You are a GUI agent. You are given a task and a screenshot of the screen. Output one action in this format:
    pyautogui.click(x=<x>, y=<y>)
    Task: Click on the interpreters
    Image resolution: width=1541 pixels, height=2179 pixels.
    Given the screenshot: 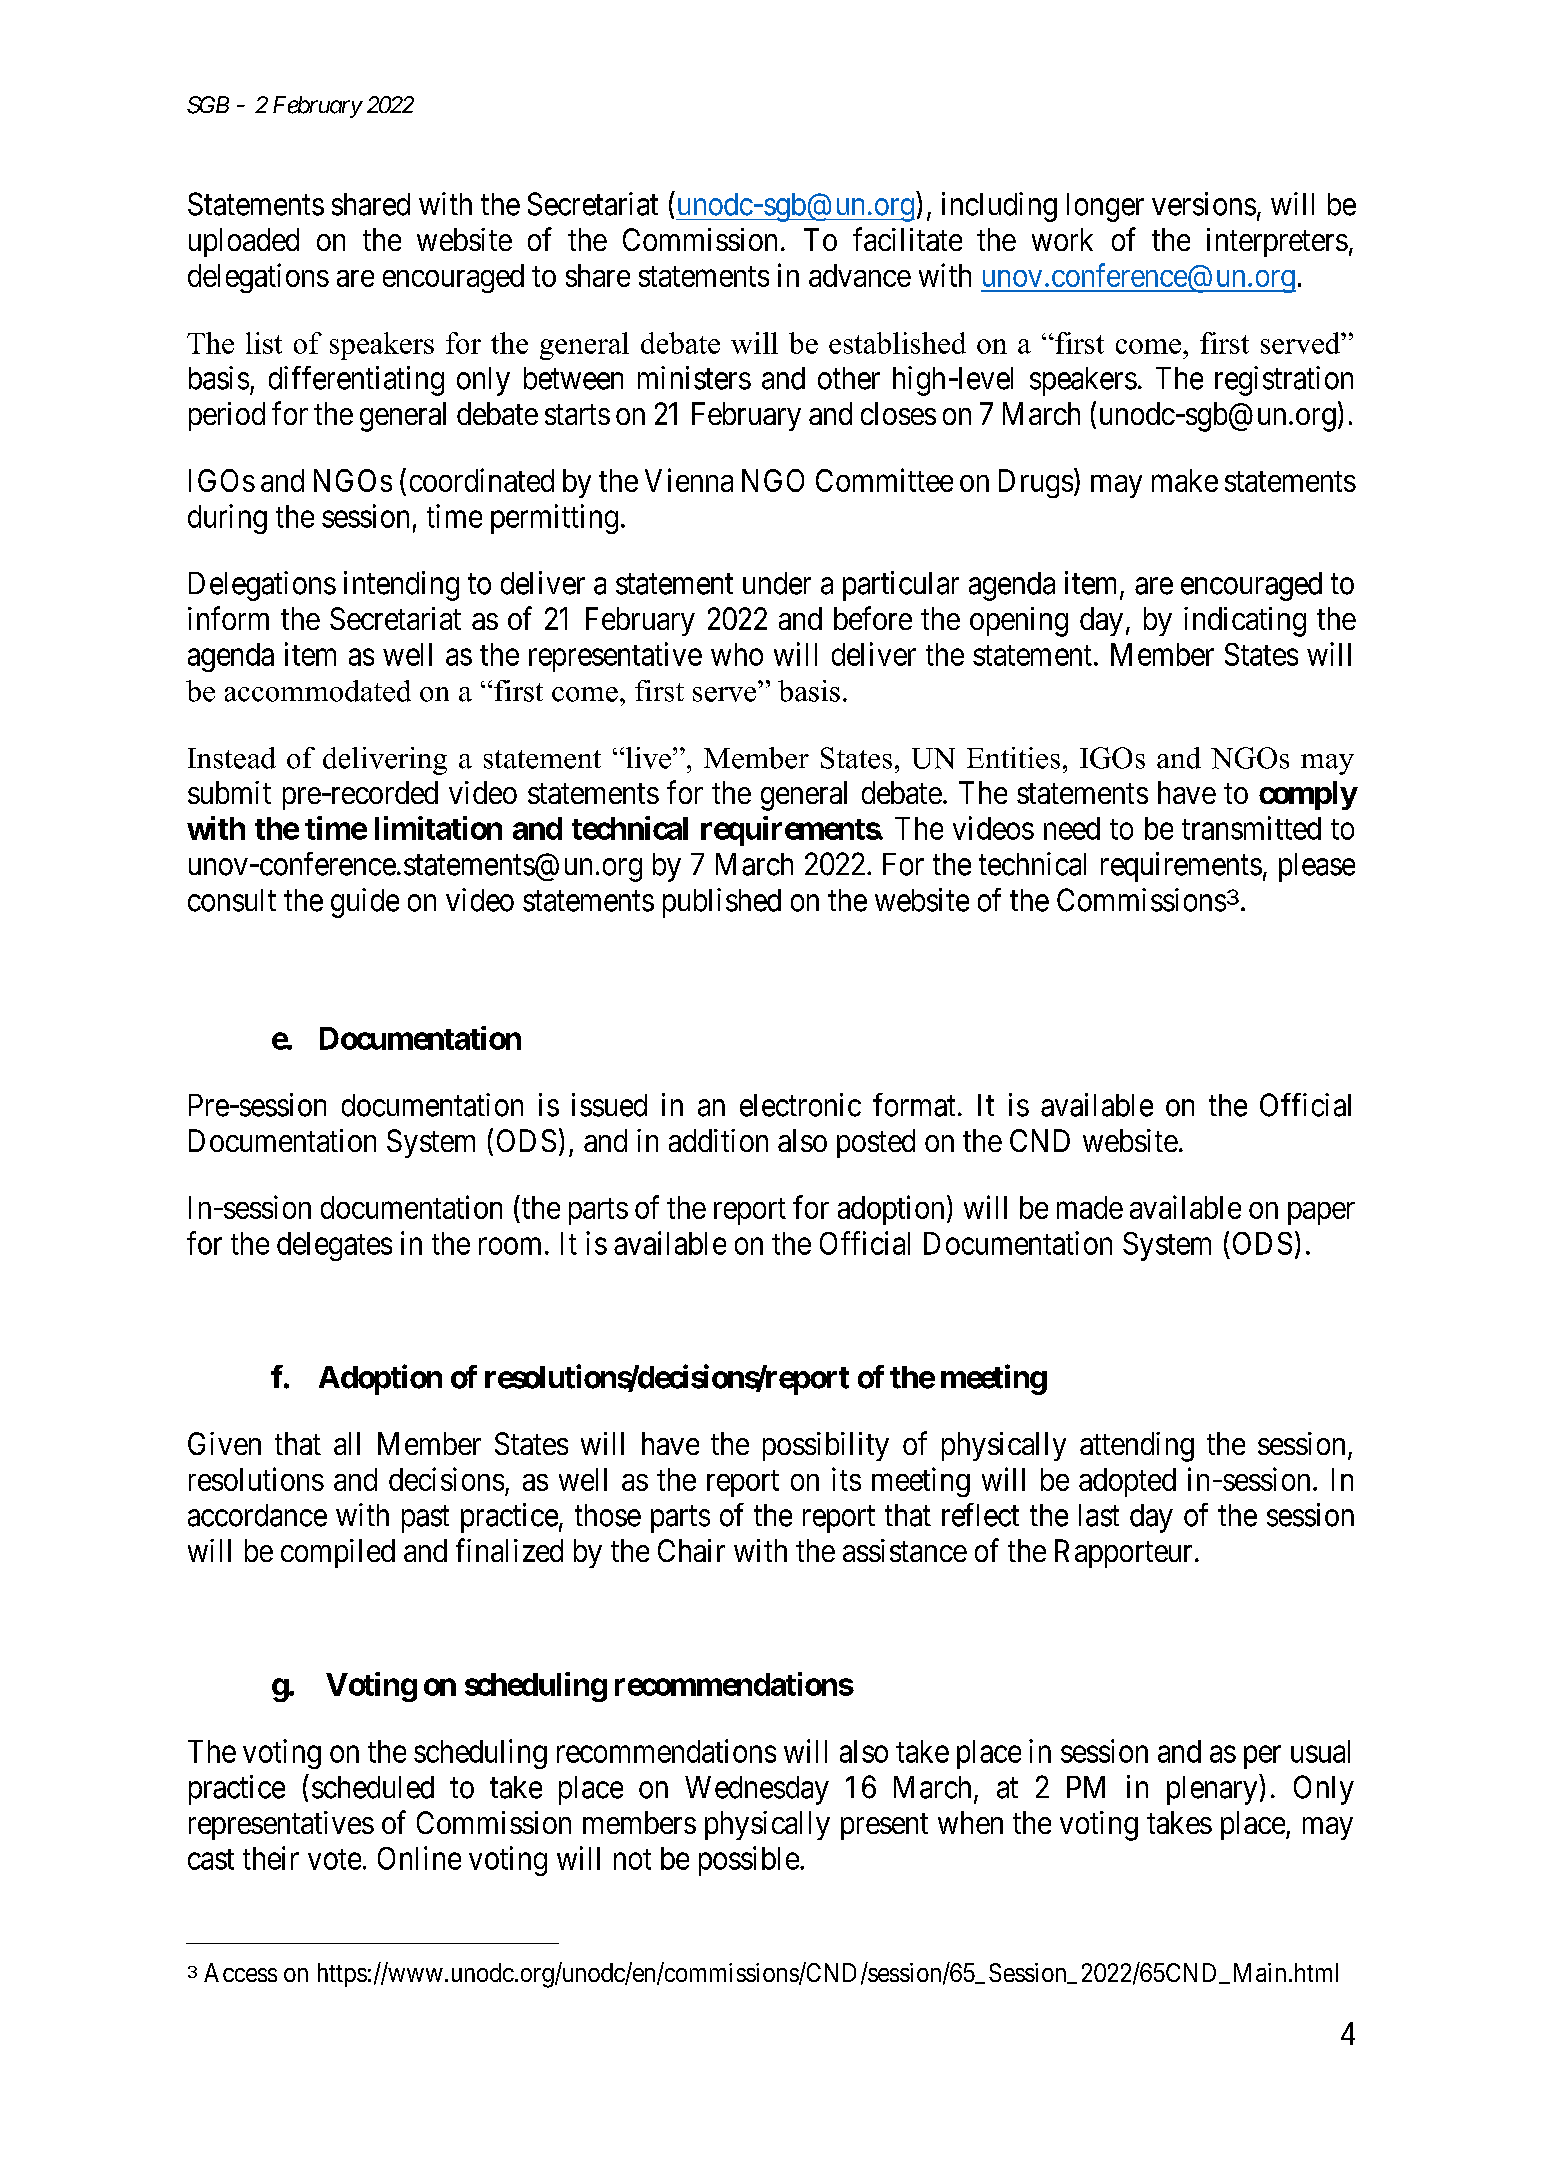 What is the action you would take?
    pyautogui.click(x=1277, y=242)
